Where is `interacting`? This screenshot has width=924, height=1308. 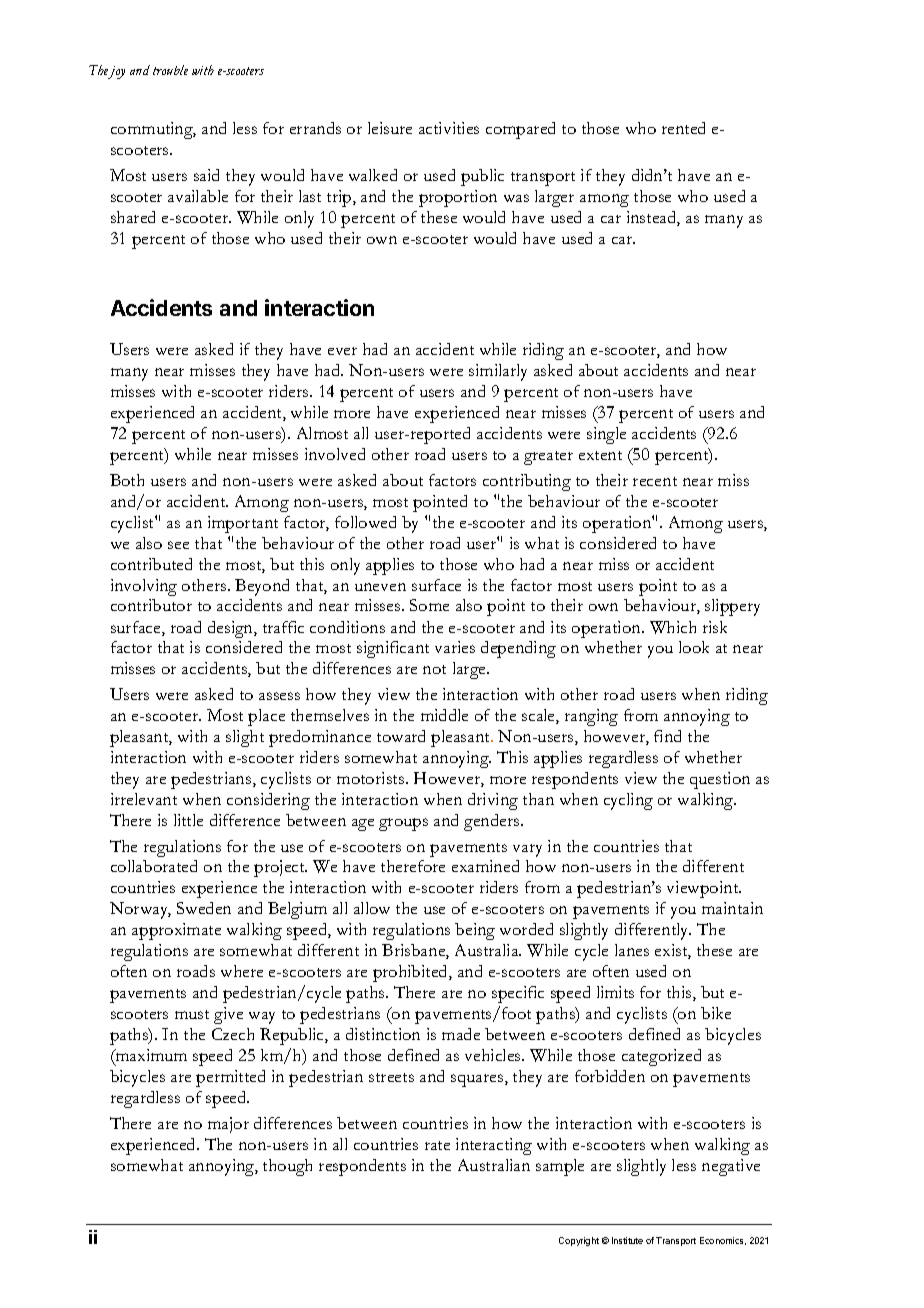
interacting is located at coordinates (494, 1146).
